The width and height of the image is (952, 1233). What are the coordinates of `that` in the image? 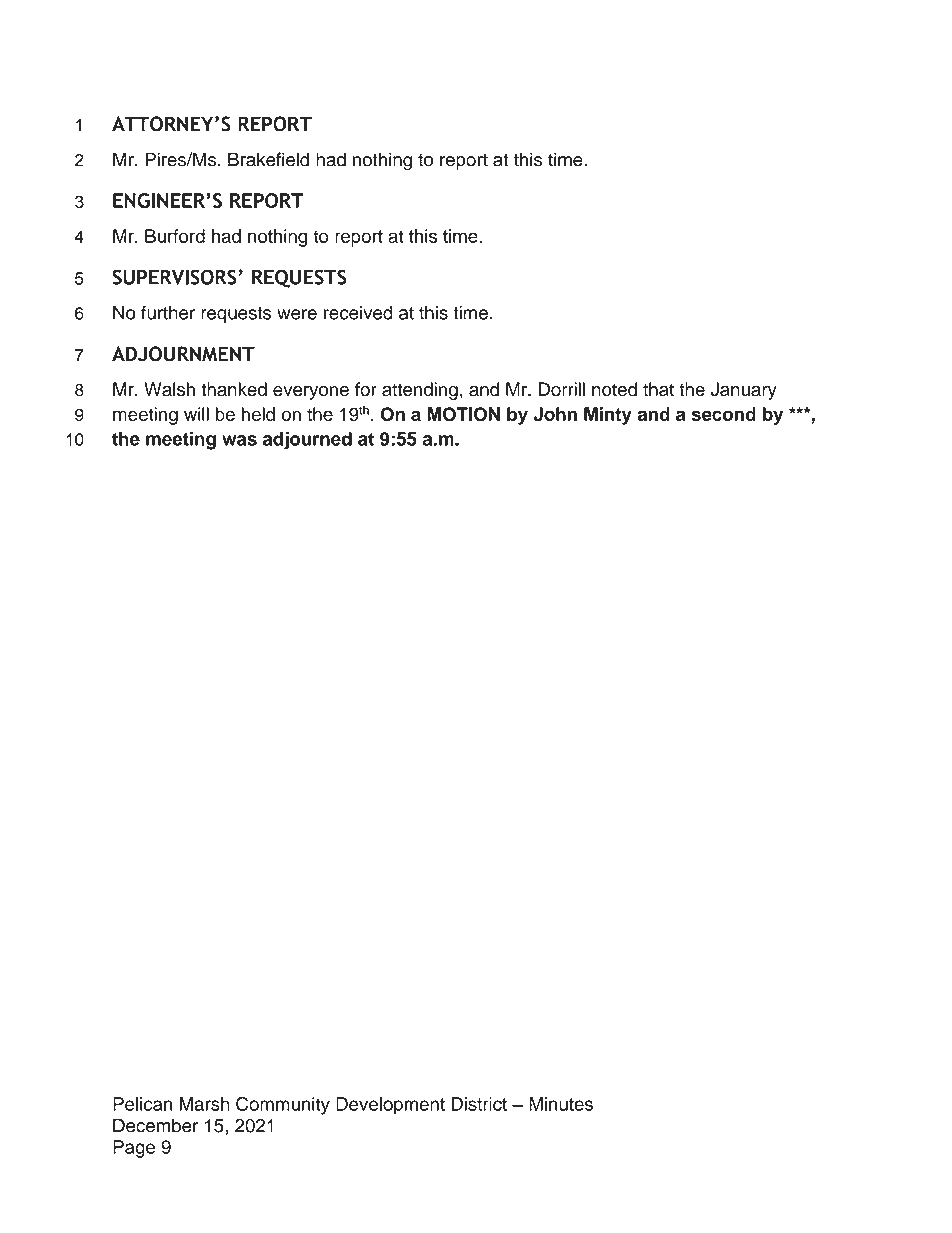 It's located at (658, 389).
